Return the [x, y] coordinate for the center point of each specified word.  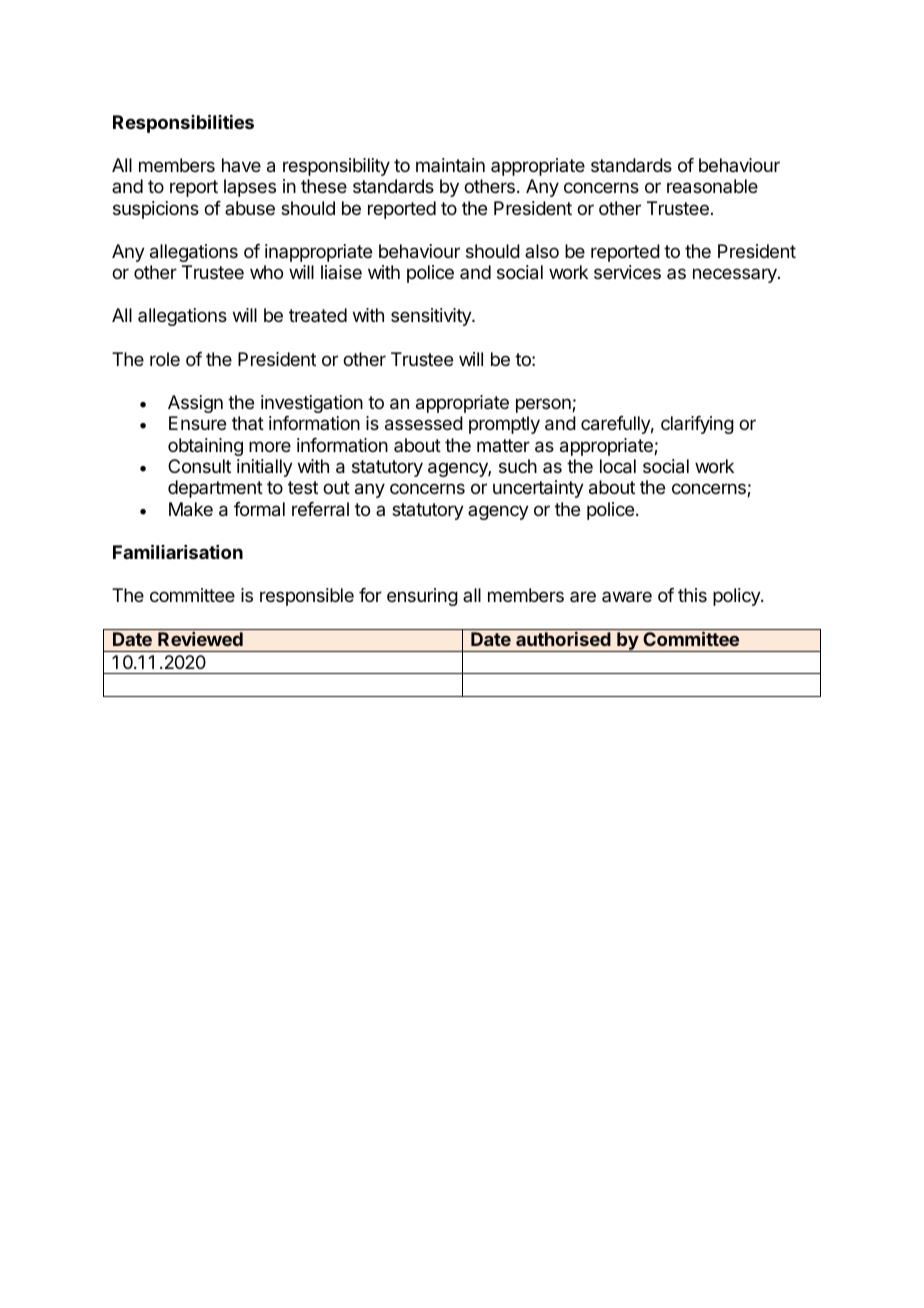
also [542, 251]
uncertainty [538, 489]
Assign [195, 404]
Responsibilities [183, 123]
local [618, 466]
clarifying [697, 425]
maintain [450, 165]
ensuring [422, 597]
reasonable [712, 186]
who [266, 272]
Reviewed [200, 639]
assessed [424, 423]
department [215, 489]
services [627, 272]
